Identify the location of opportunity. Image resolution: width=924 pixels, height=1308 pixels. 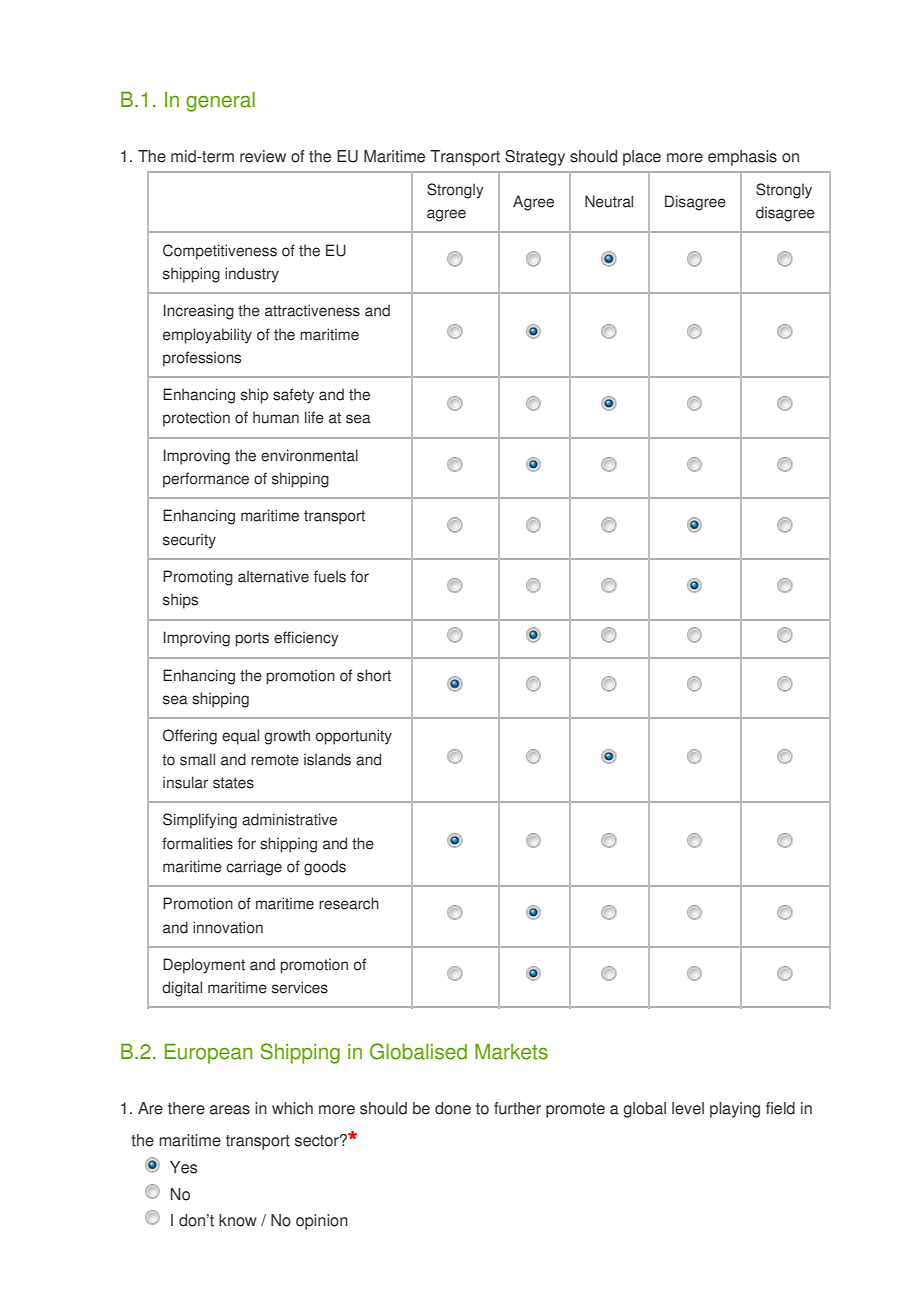
(354, 737).
